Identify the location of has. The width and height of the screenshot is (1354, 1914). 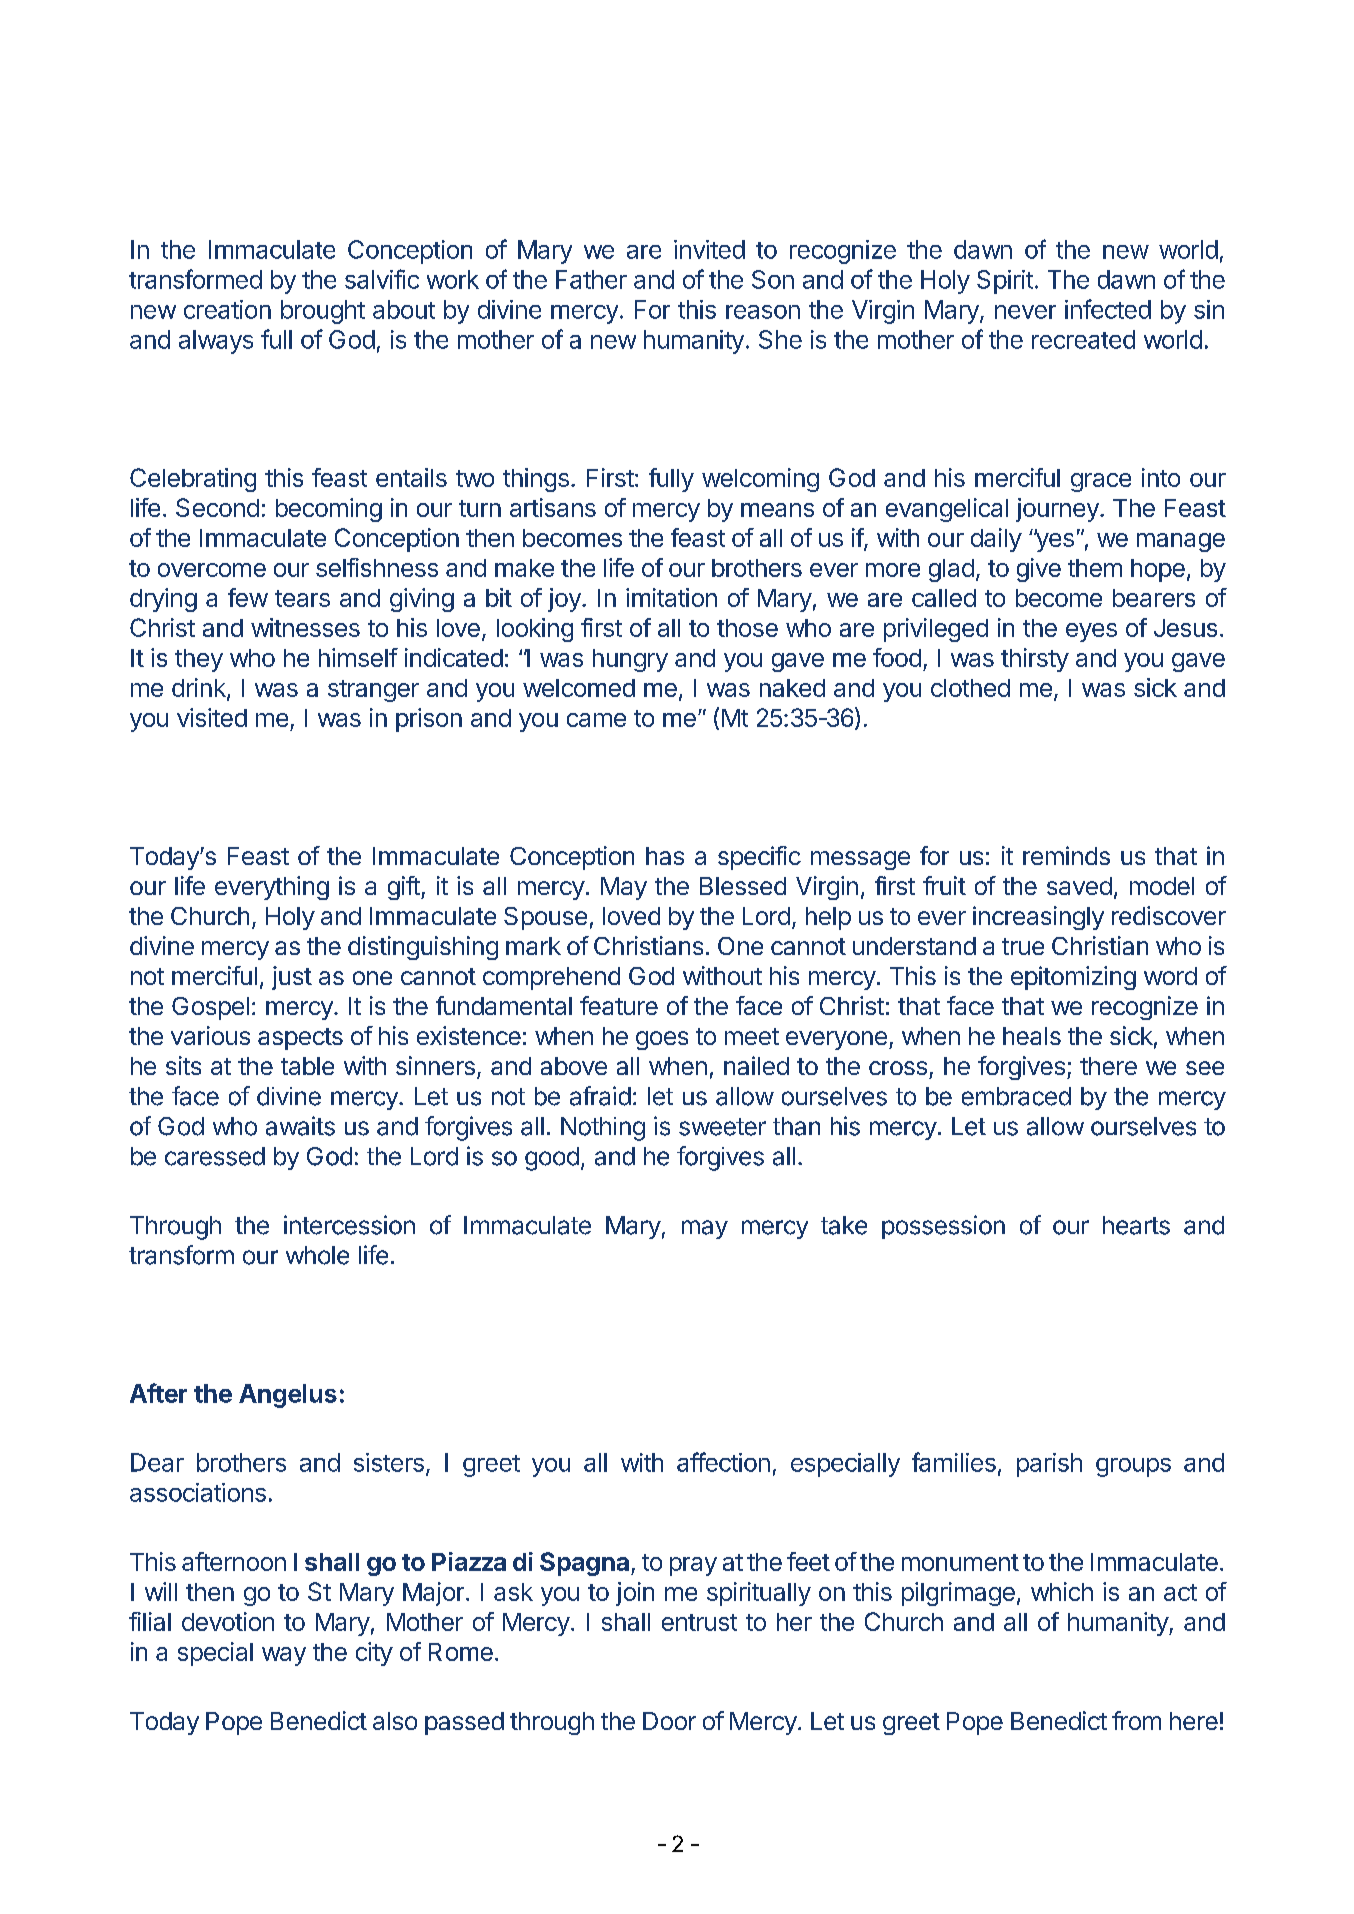
(665, 856).
